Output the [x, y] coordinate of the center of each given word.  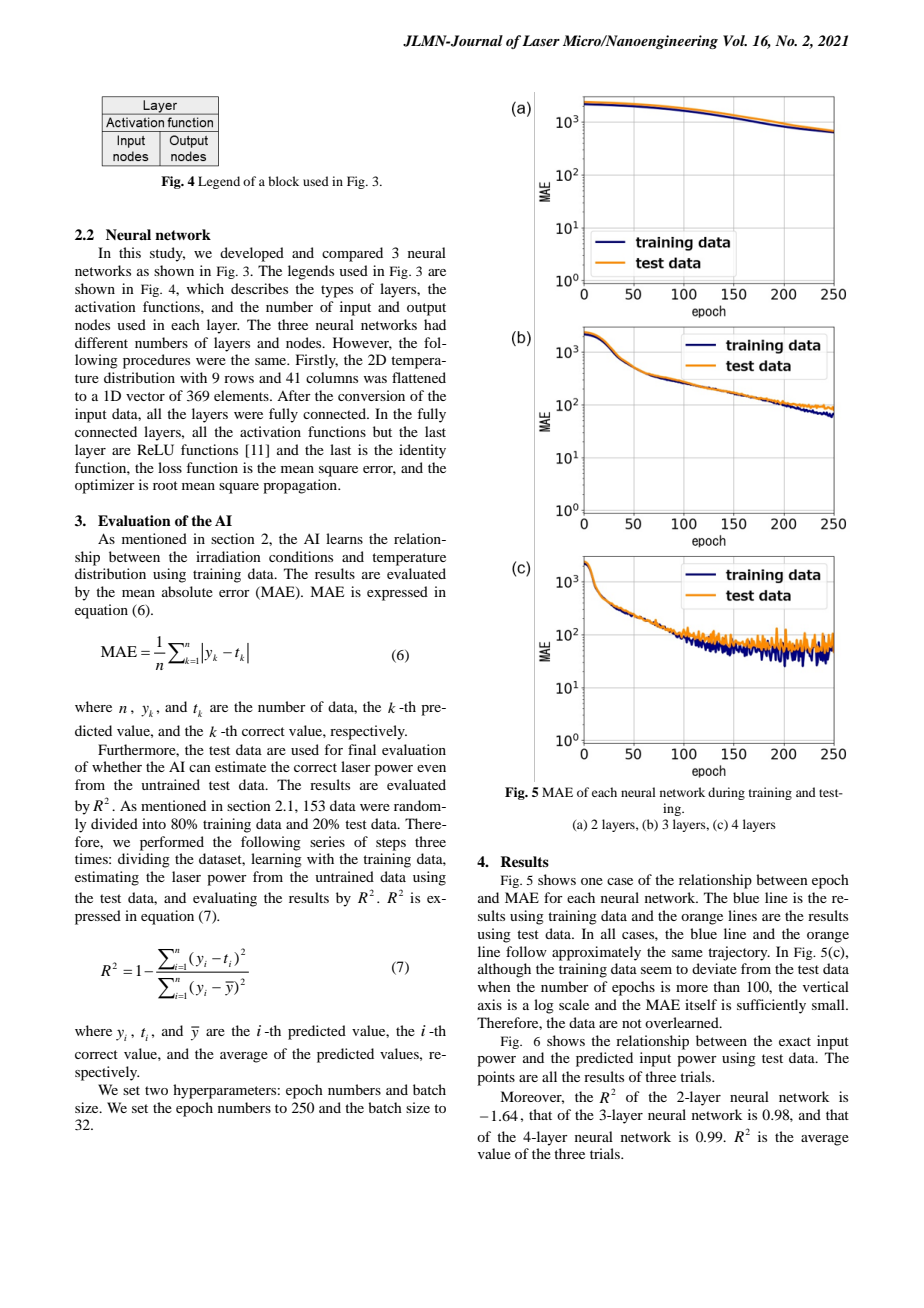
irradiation [228, 556]
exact [795, 1041]
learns [344, 538]
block [283, 181]
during [726, 793]
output [426, 309]
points [496, 1078]
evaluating [225, 899]
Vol [735, 40]
